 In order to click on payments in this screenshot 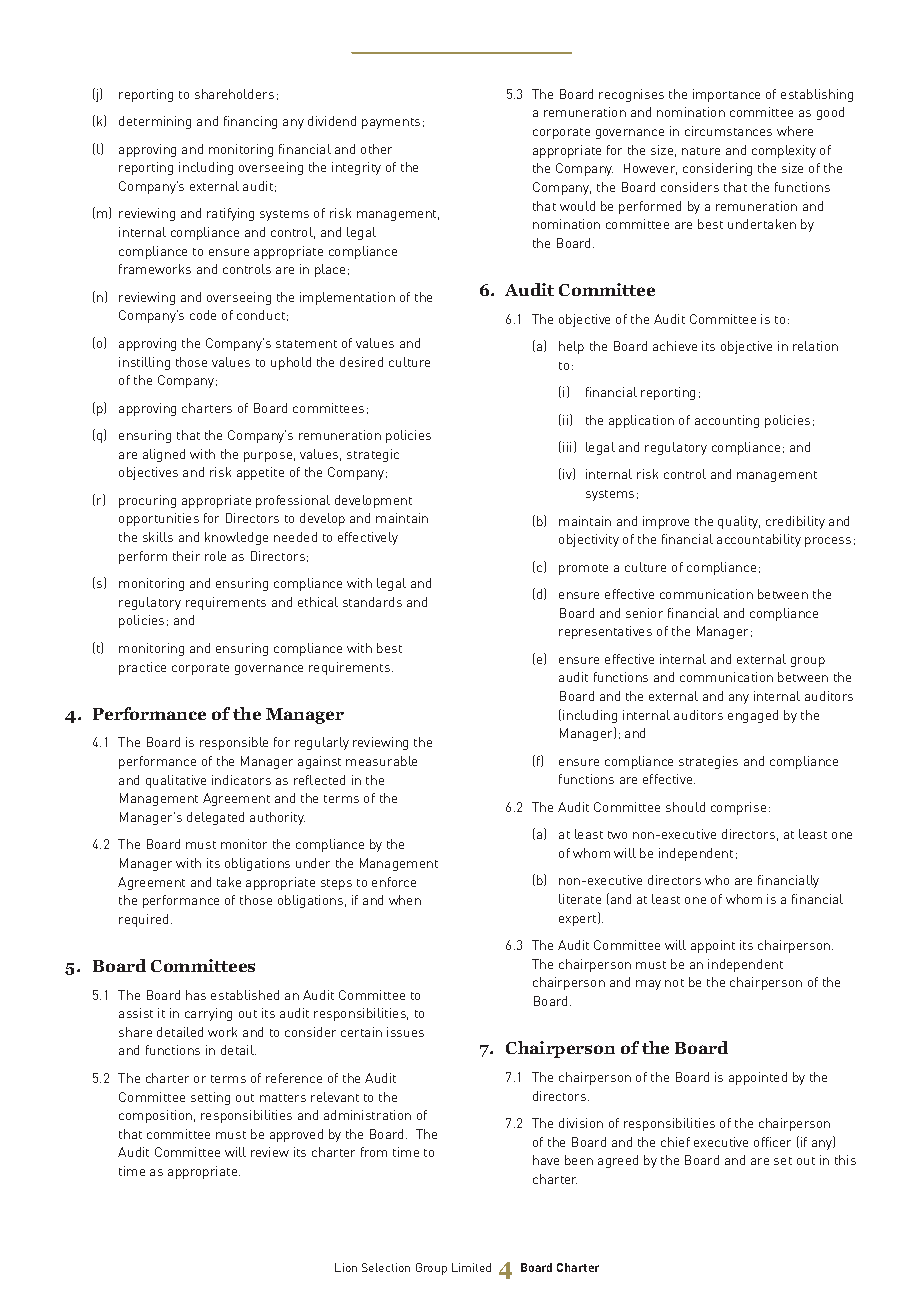, I will do `click(391, 123)`.
